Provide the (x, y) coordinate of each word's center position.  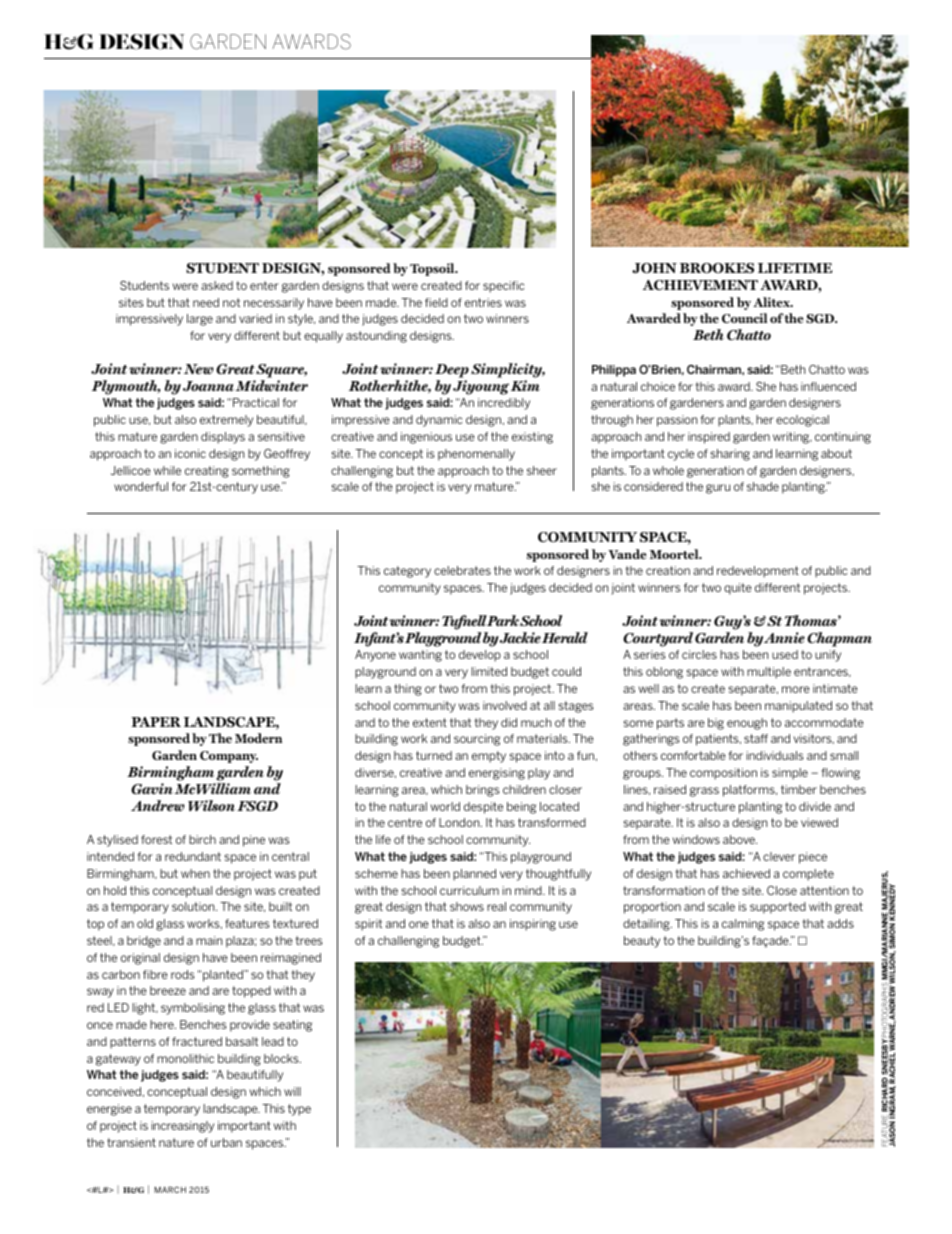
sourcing (477, 740)
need (206, 302)
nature (176, 1142)
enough (747, 724)
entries (483, 302)
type (299, 1110)
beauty (642, 942)
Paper (156, 722)
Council (744, 318)
